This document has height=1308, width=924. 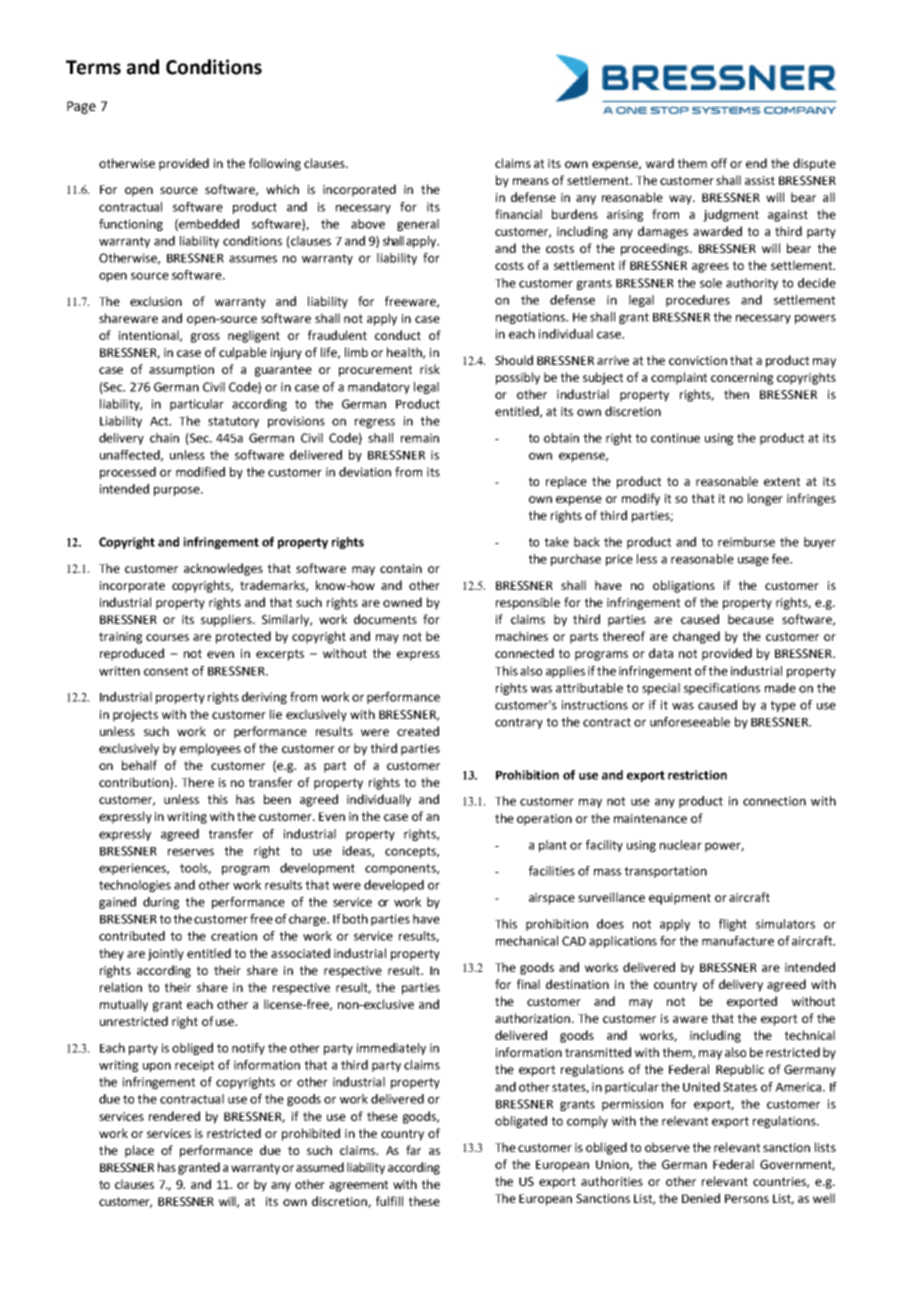 What do you see at coordinates (719, 163) in the document?
I see `off` at bounding box center [719, 163].
